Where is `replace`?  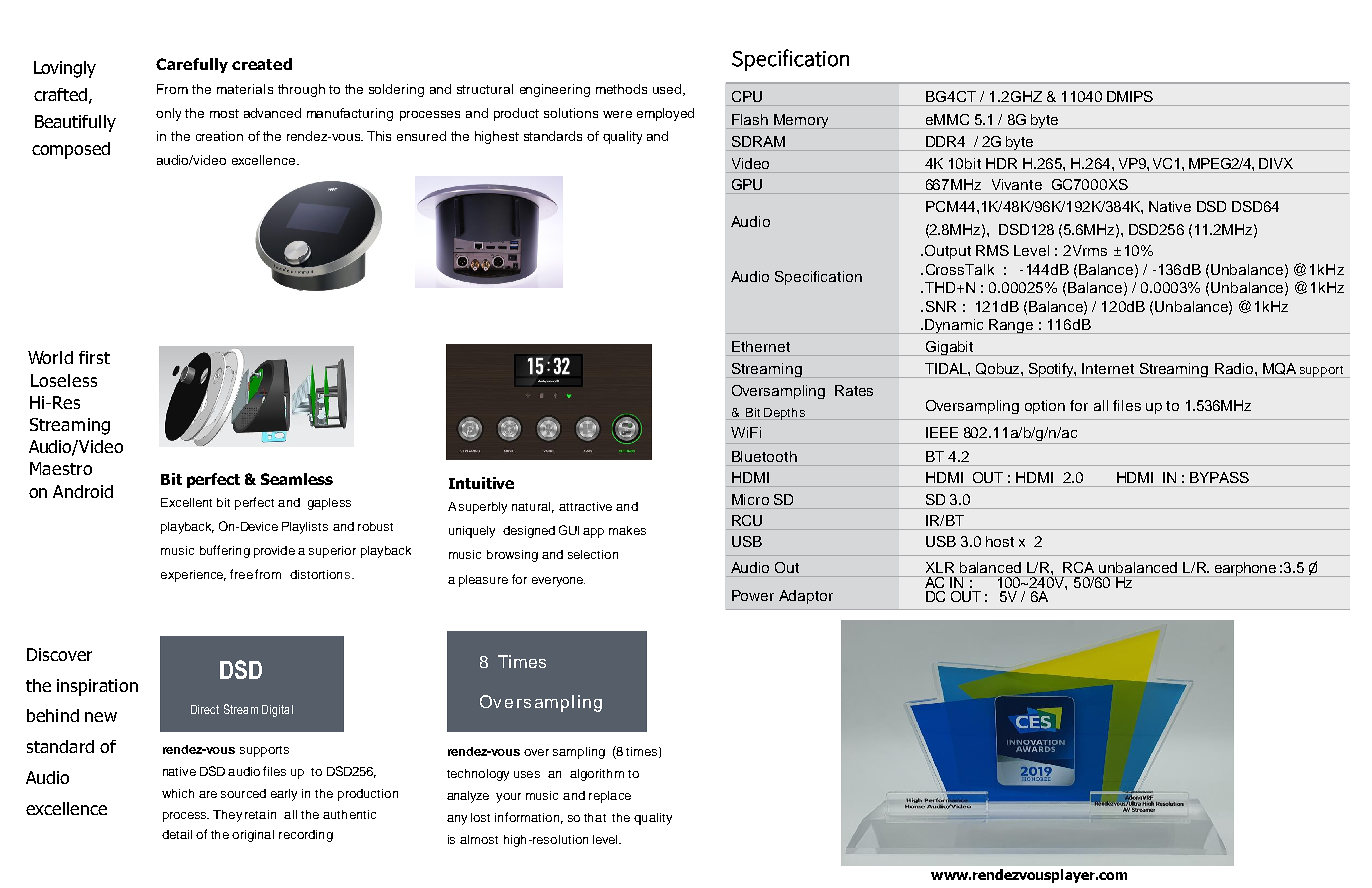
replace is located at coordinates (610, 797).
